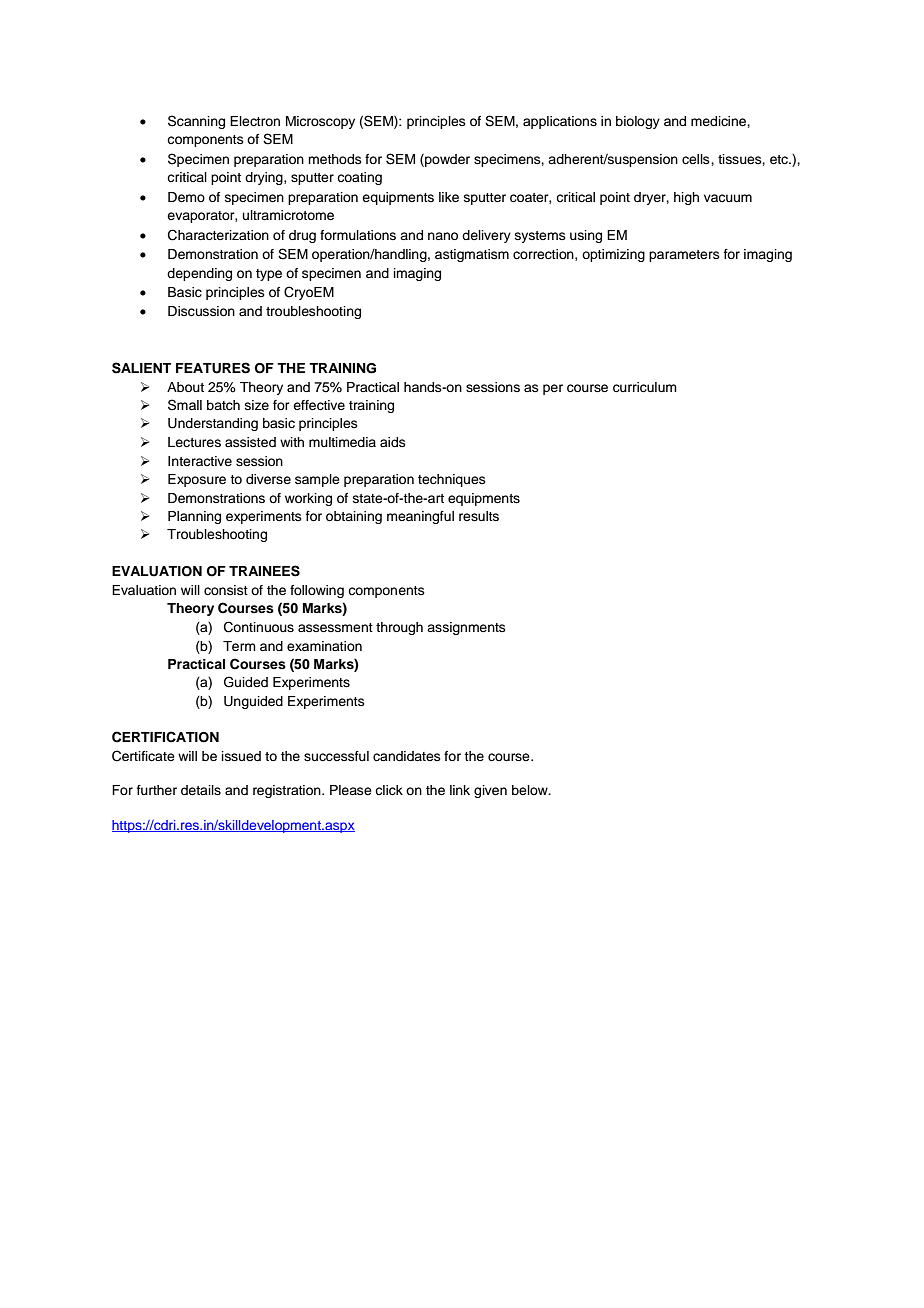  I want to click on parameters, so click(684, 256).
